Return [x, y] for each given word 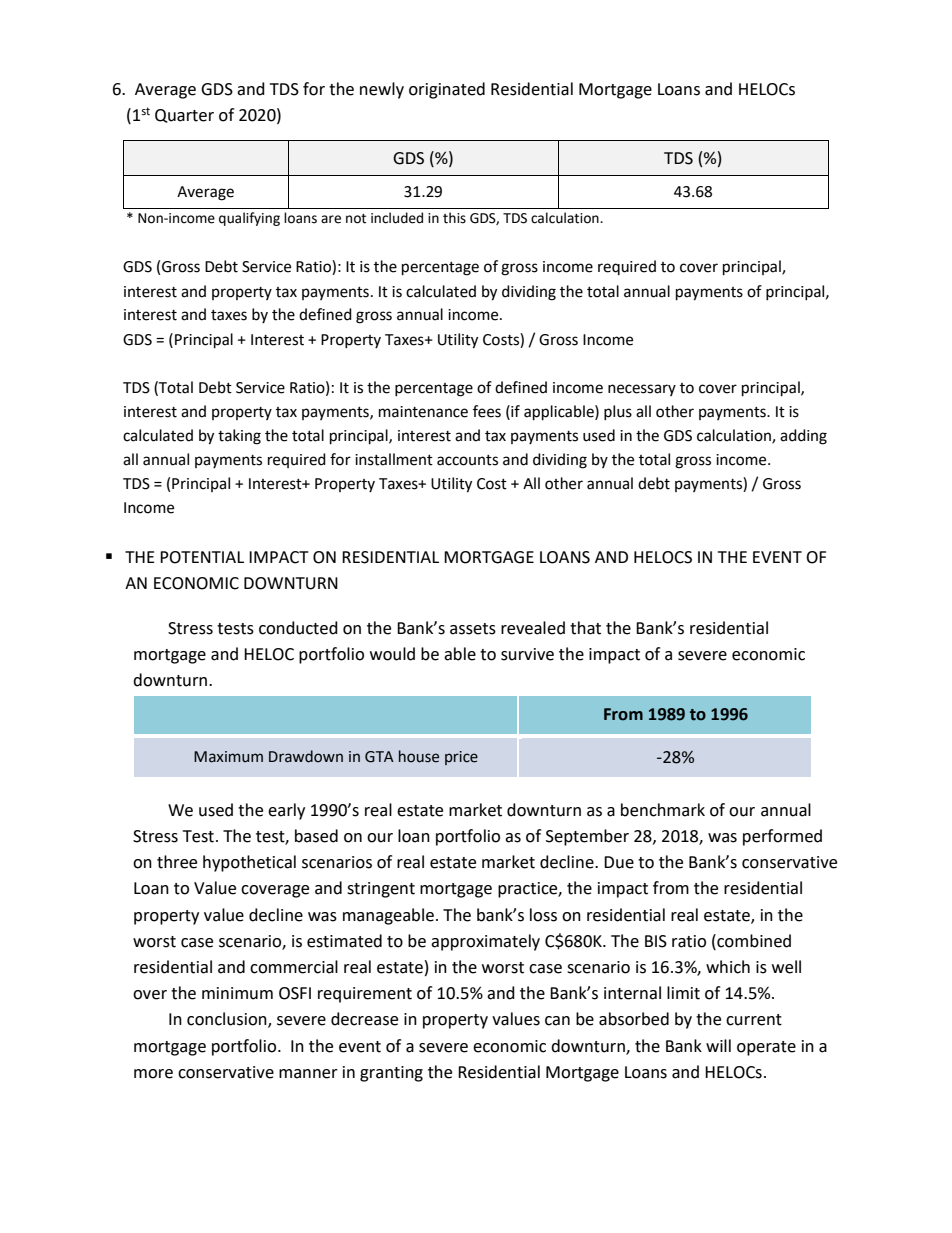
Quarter [184, 116]
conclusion [228, 1020]
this [454, 218]
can [557, 1021]
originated [447, 90]
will [718, 1045]
